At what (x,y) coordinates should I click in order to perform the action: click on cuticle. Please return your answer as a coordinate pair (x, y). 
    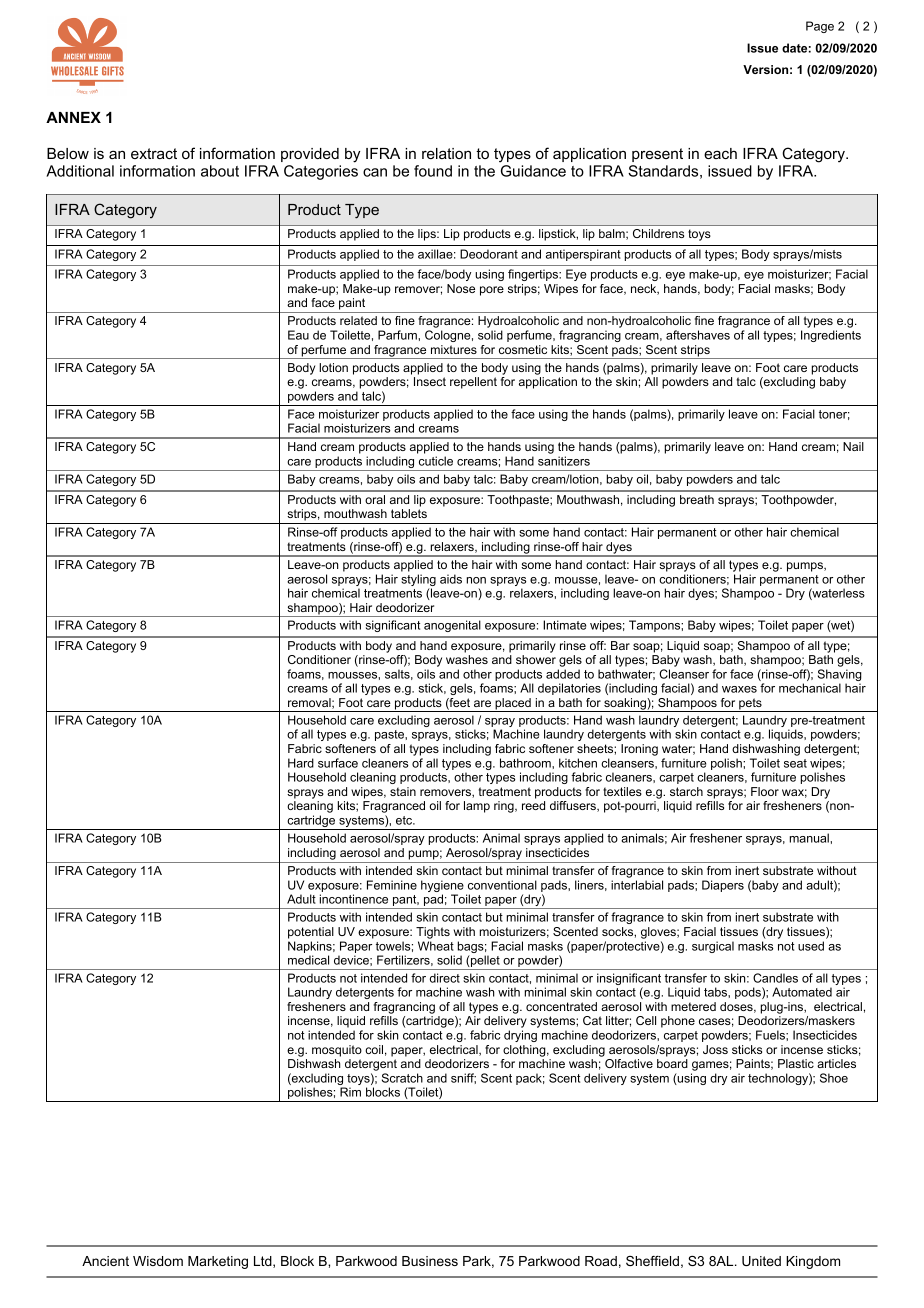
    Looking at the image, I should click on (436, 461).
